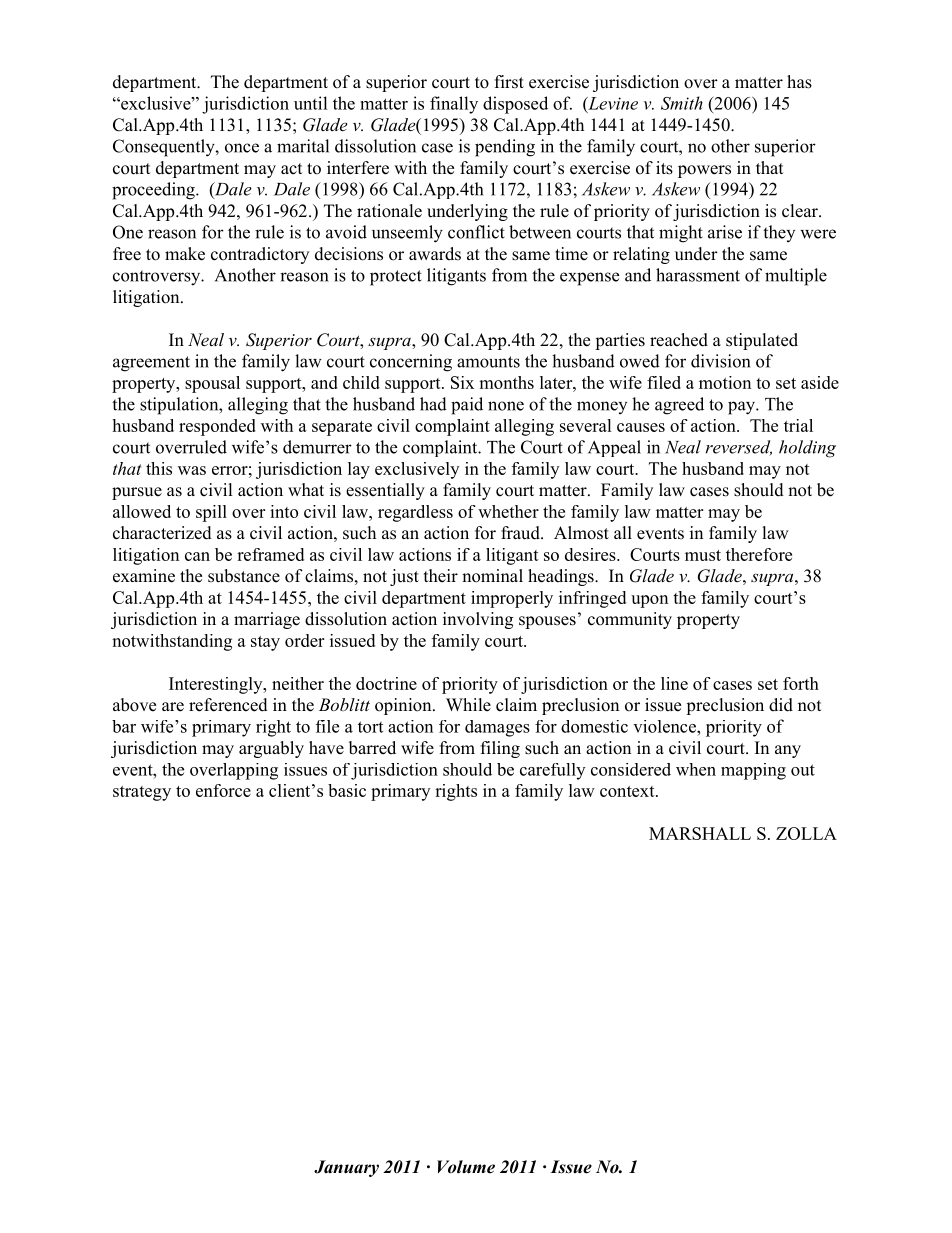 This page has width=952, height=1233. What do you see at coordinates (478, 620) in the page?
I see `involving` at bounding box center [478, 620].
